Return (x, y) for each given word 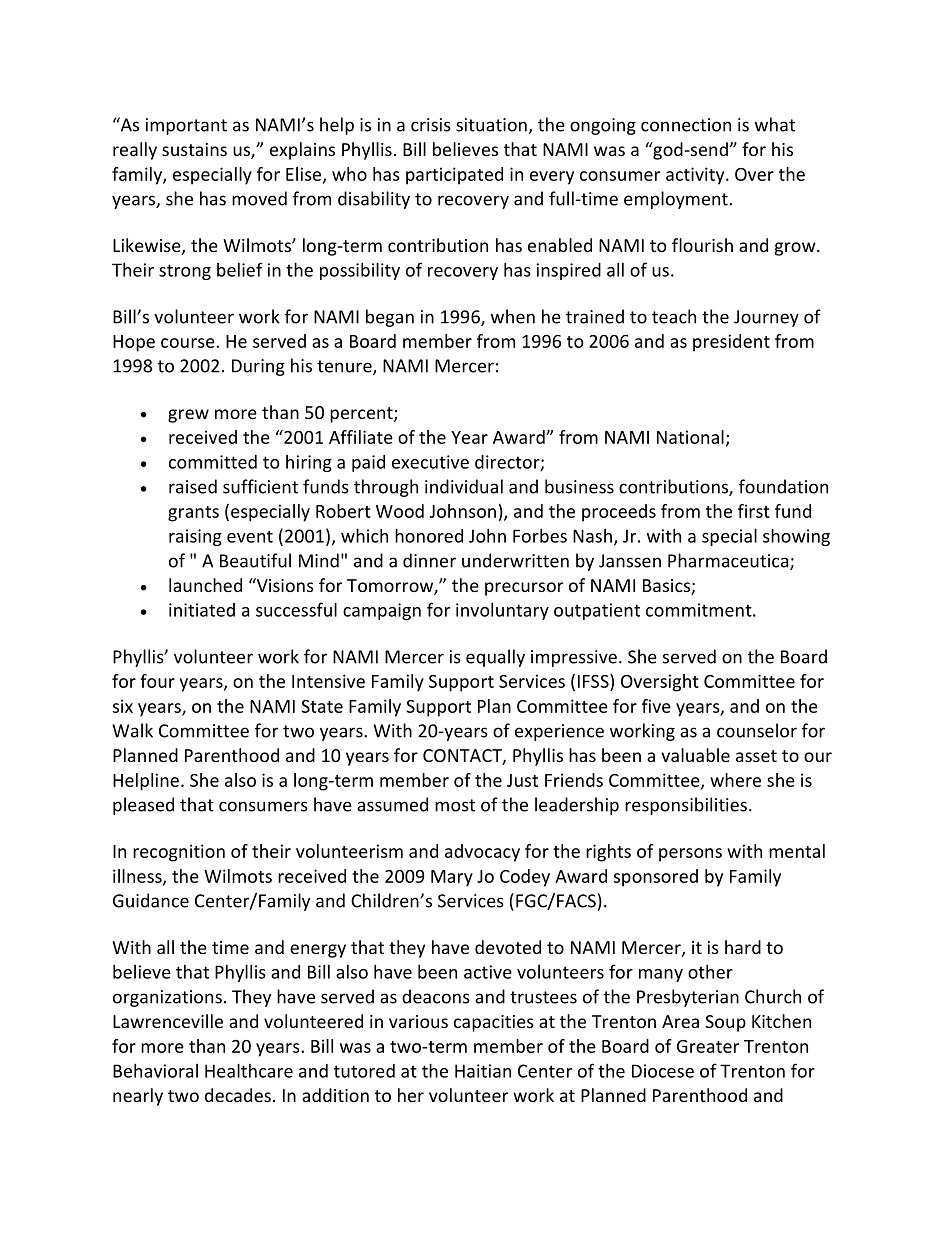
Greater (708, 1046)
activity (696, 176)
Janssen (630, 561)
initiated (202, 610)
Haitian (483, 1071)
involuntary (502, 611)
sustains (194, 149)
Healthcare (249, 1070)
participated (454, 176)
